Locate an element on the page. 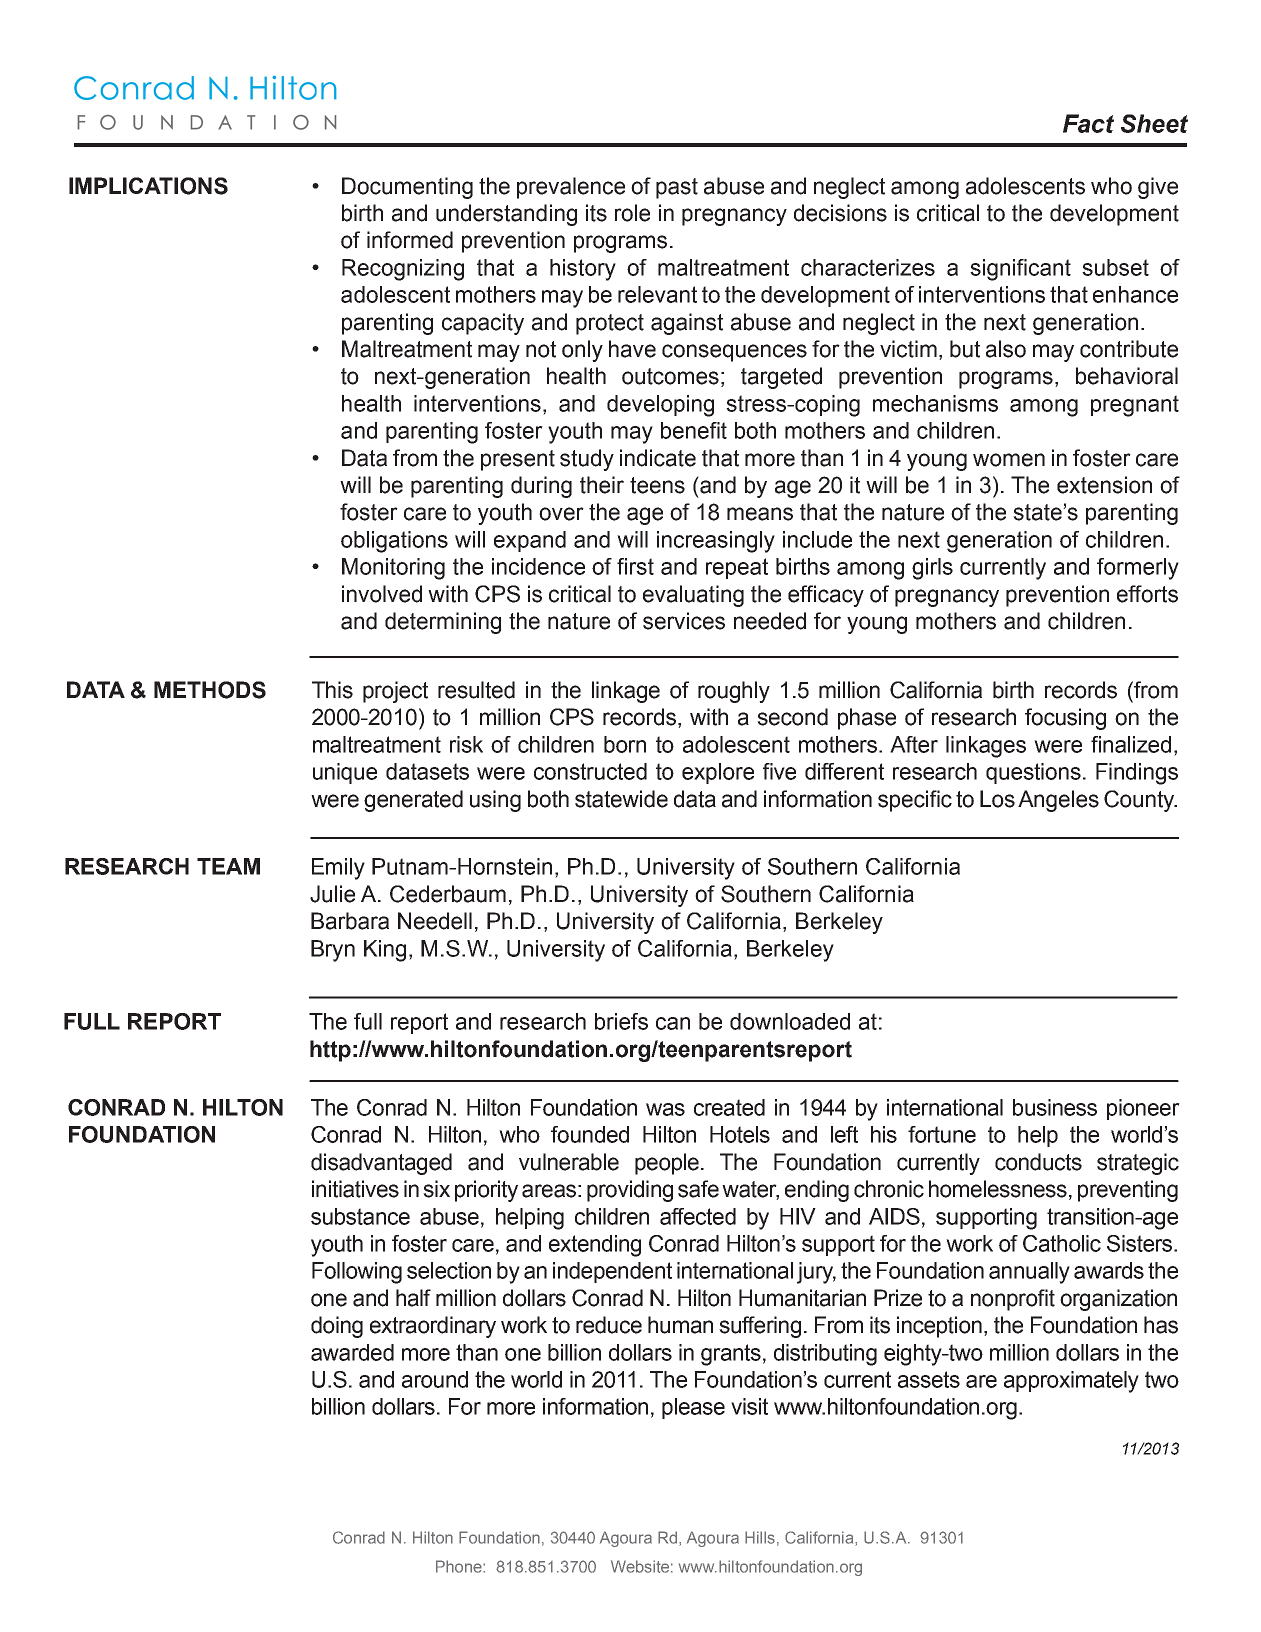 The height and width of the image is (1632, 1261). TEAM is located at coordinates (228, 866).
